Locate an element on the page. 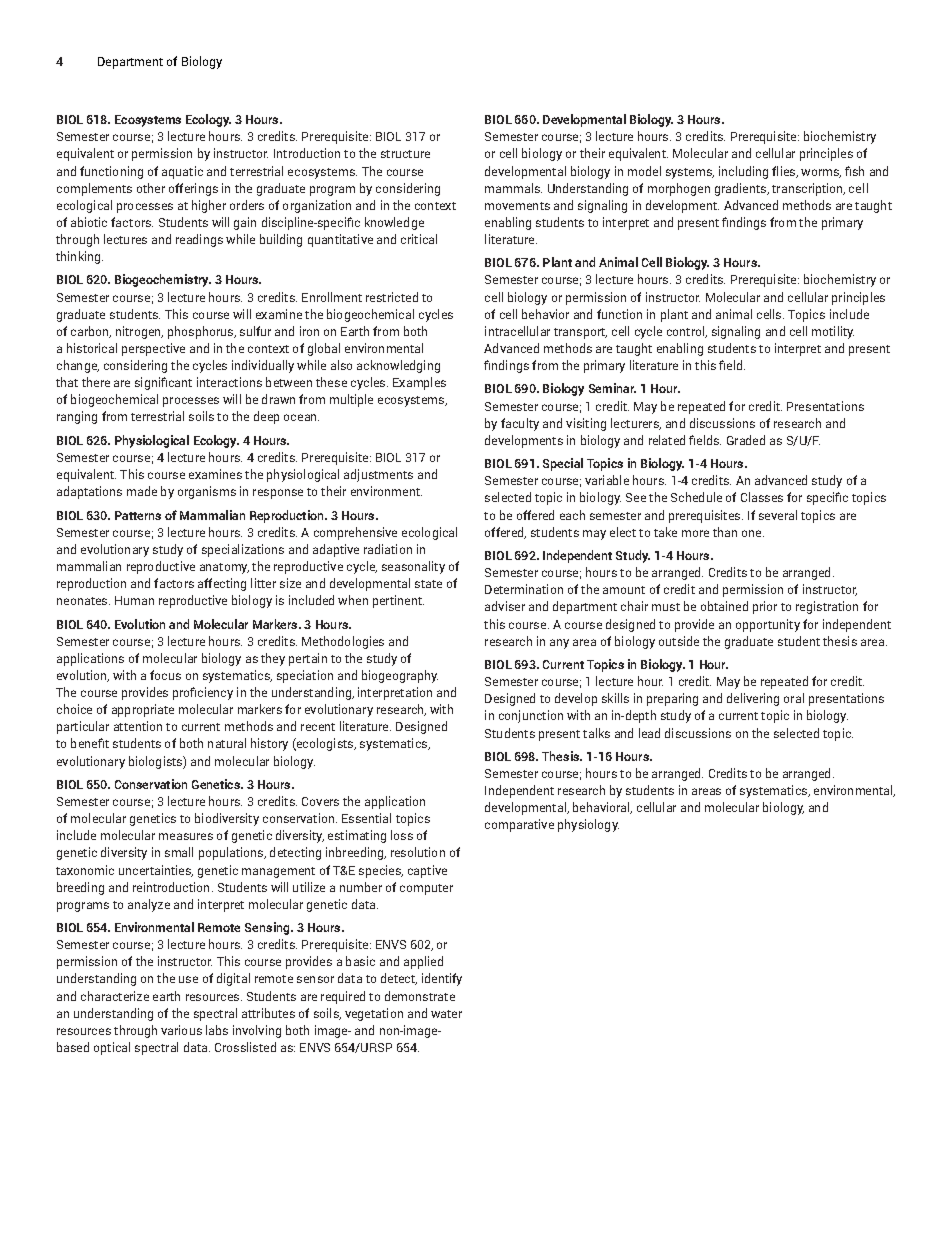 Image resolution: width=952 pixels, height=1233 pixels. attention is located at coordinates (138, 726).
